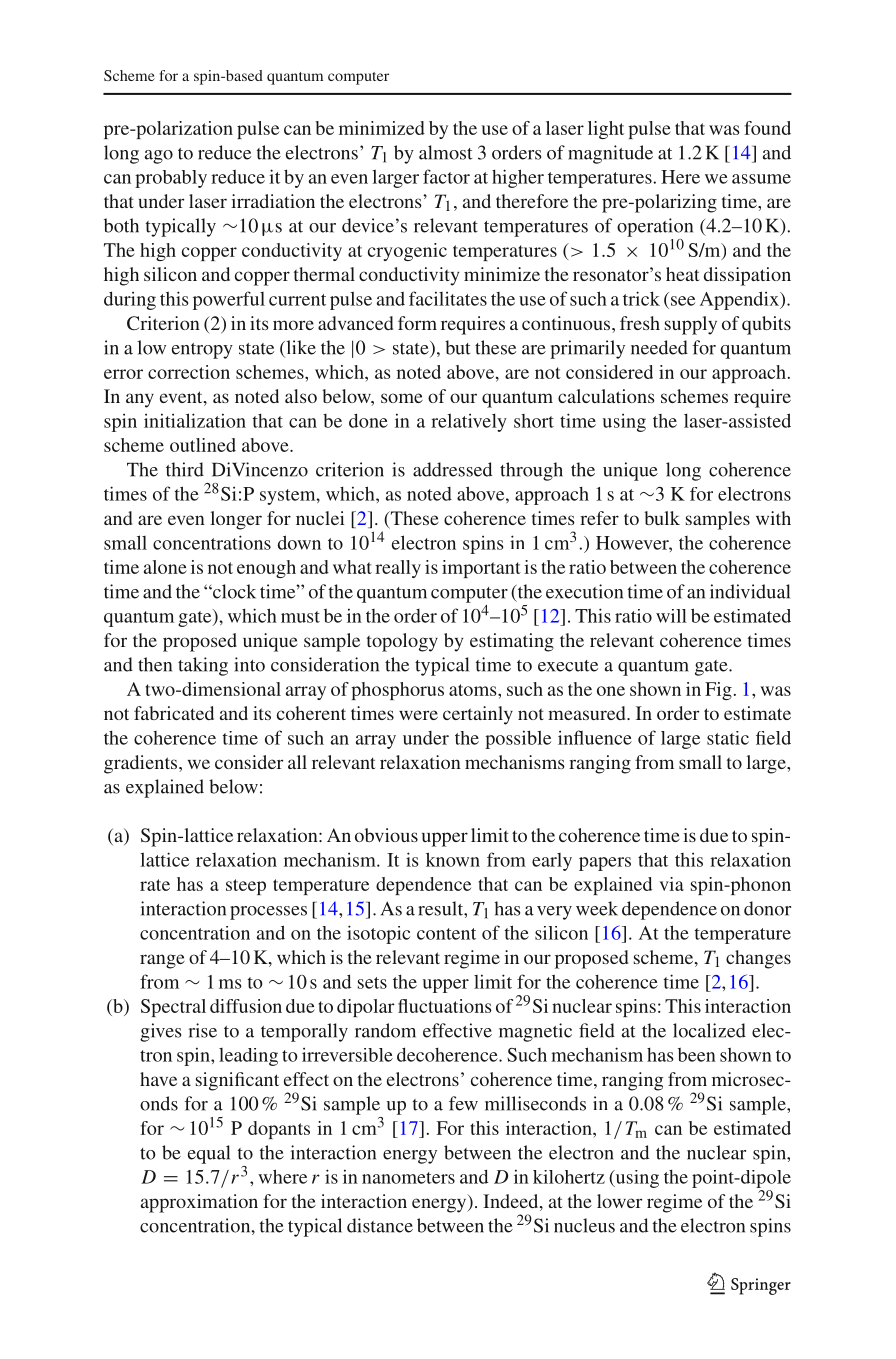 The height and width of the image is (1359, 896). Describe the element at coordinates (662, 518) in the image. I see `bulk` at that location.
